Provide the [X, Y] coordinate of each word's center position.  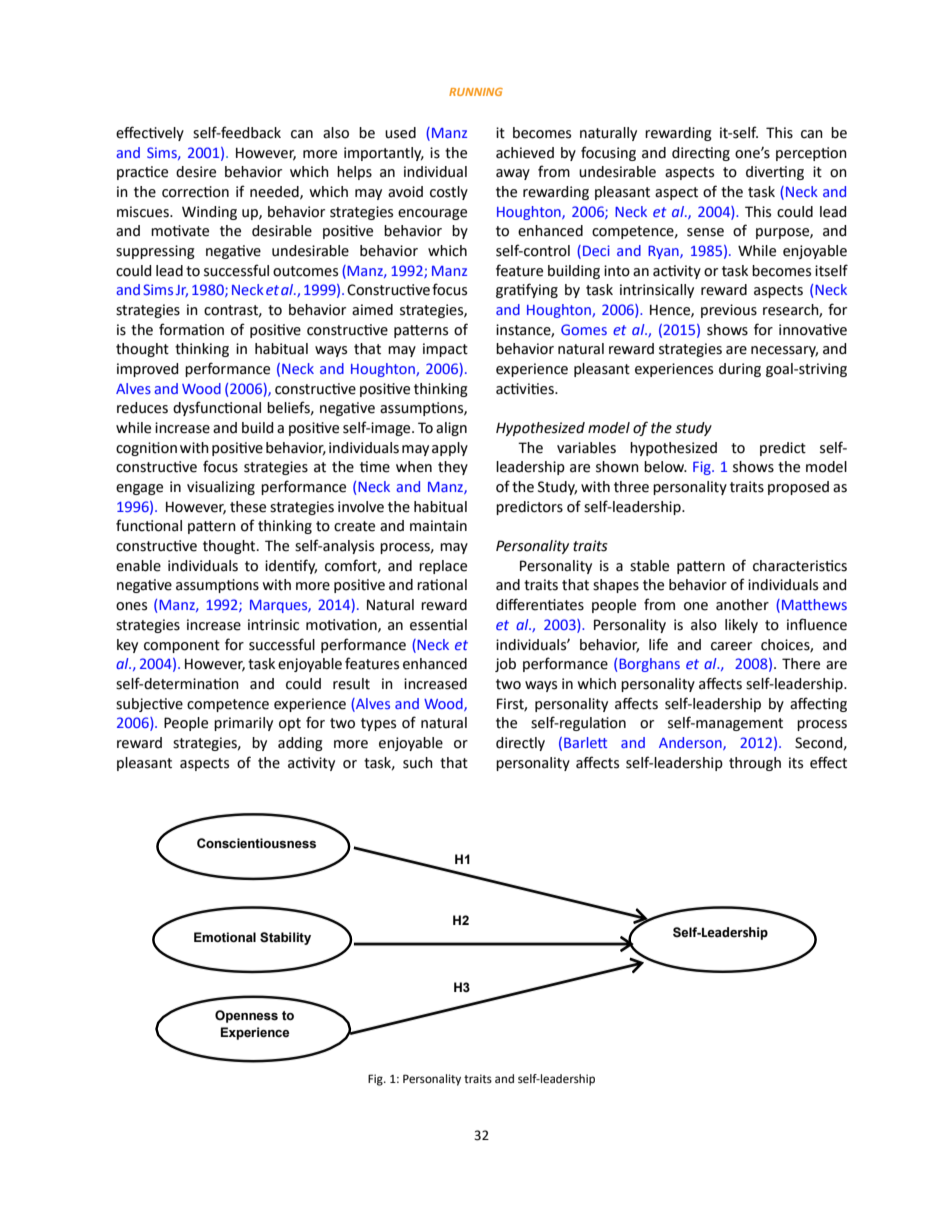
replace [443, 567]
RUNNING [476, 92]
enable [138, 566]
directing [701, 154]
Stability [285, 938]
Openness [246, 1016]
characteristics [800, 566]
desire [196, 172]
